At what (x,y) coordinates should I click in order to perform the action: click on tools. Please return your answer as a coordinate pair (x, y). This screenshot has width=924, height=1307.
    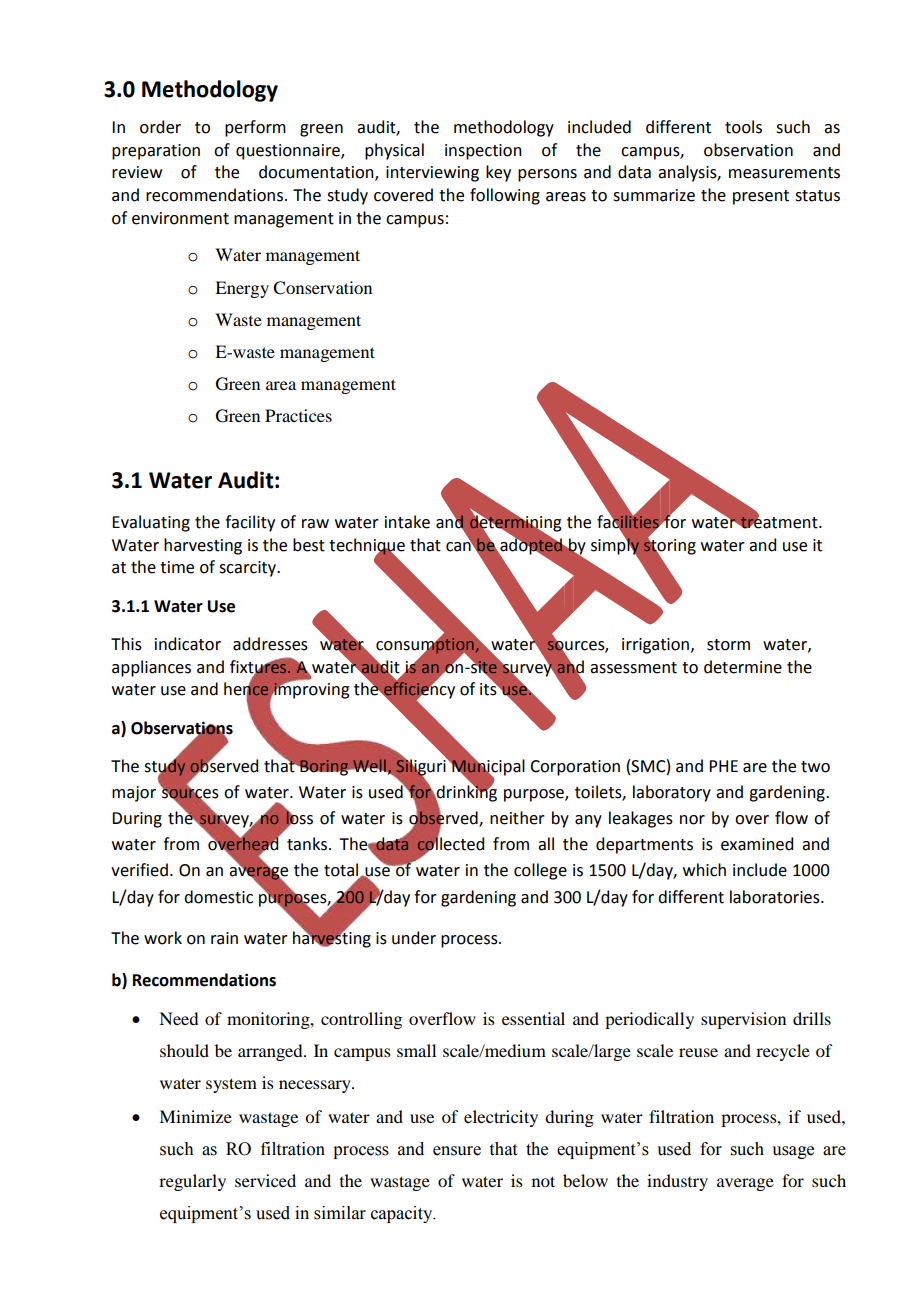
    Looking at the image, I should click on (743, 127).
